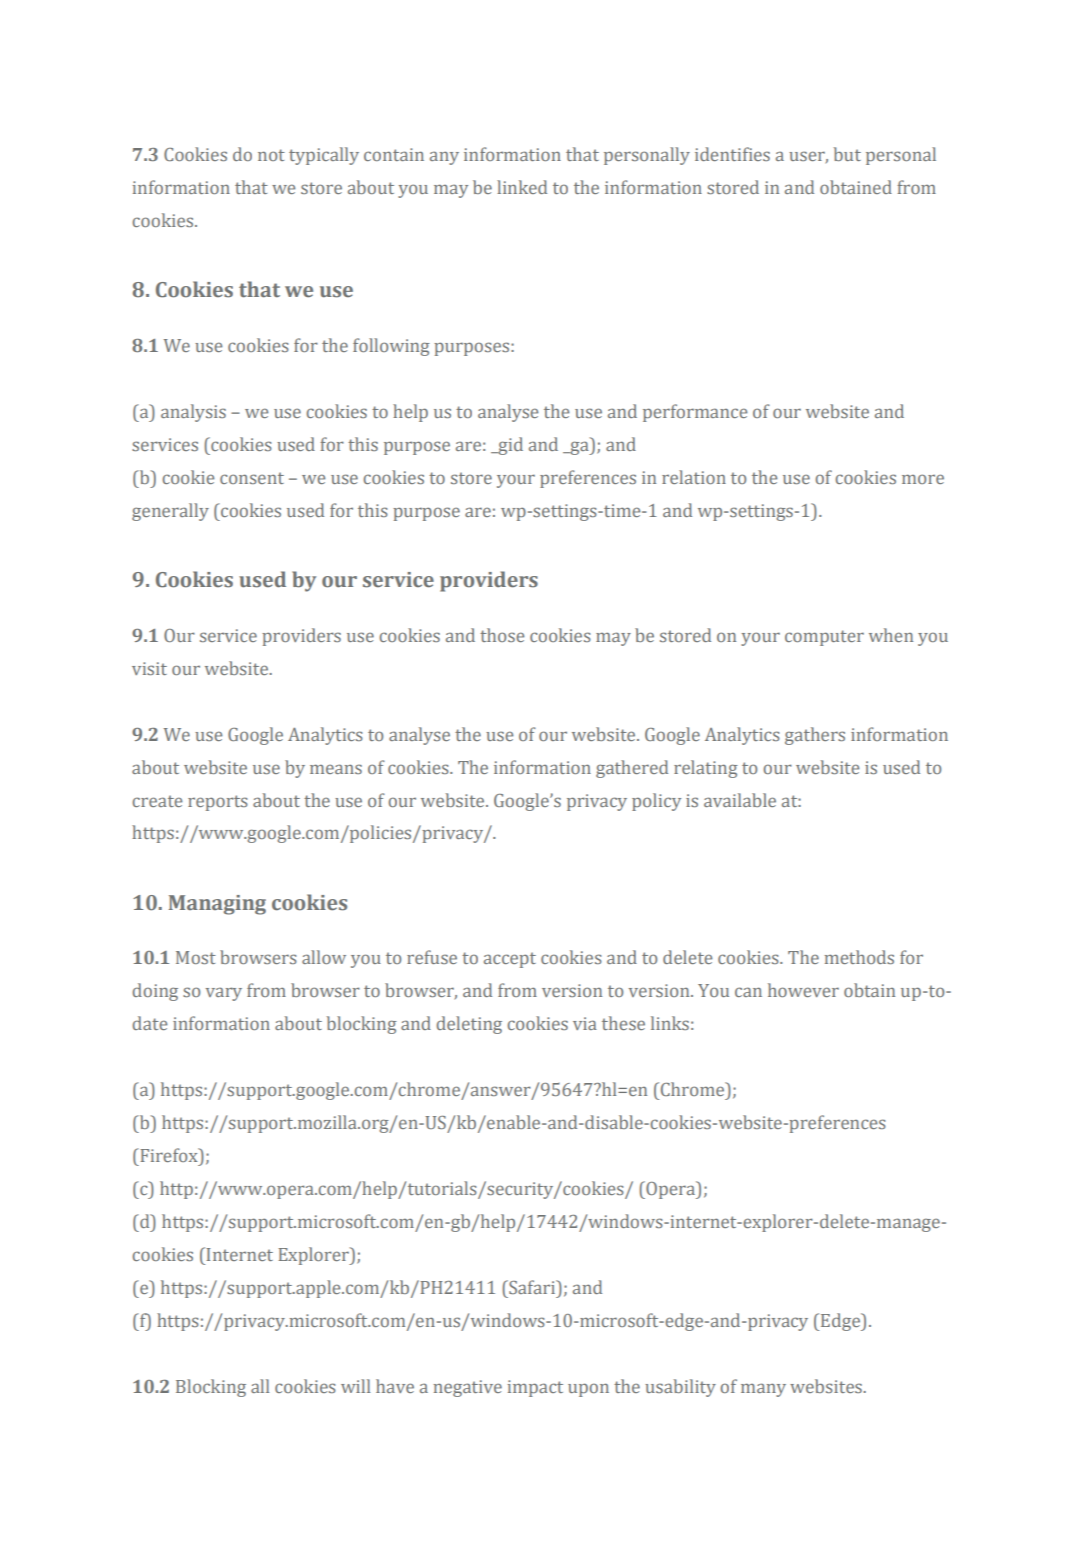 This image has height=1542, width=1091. What do you see at coordinates (632, 769) in the image?
I see `gathered` at bounding box center [632, 769].
